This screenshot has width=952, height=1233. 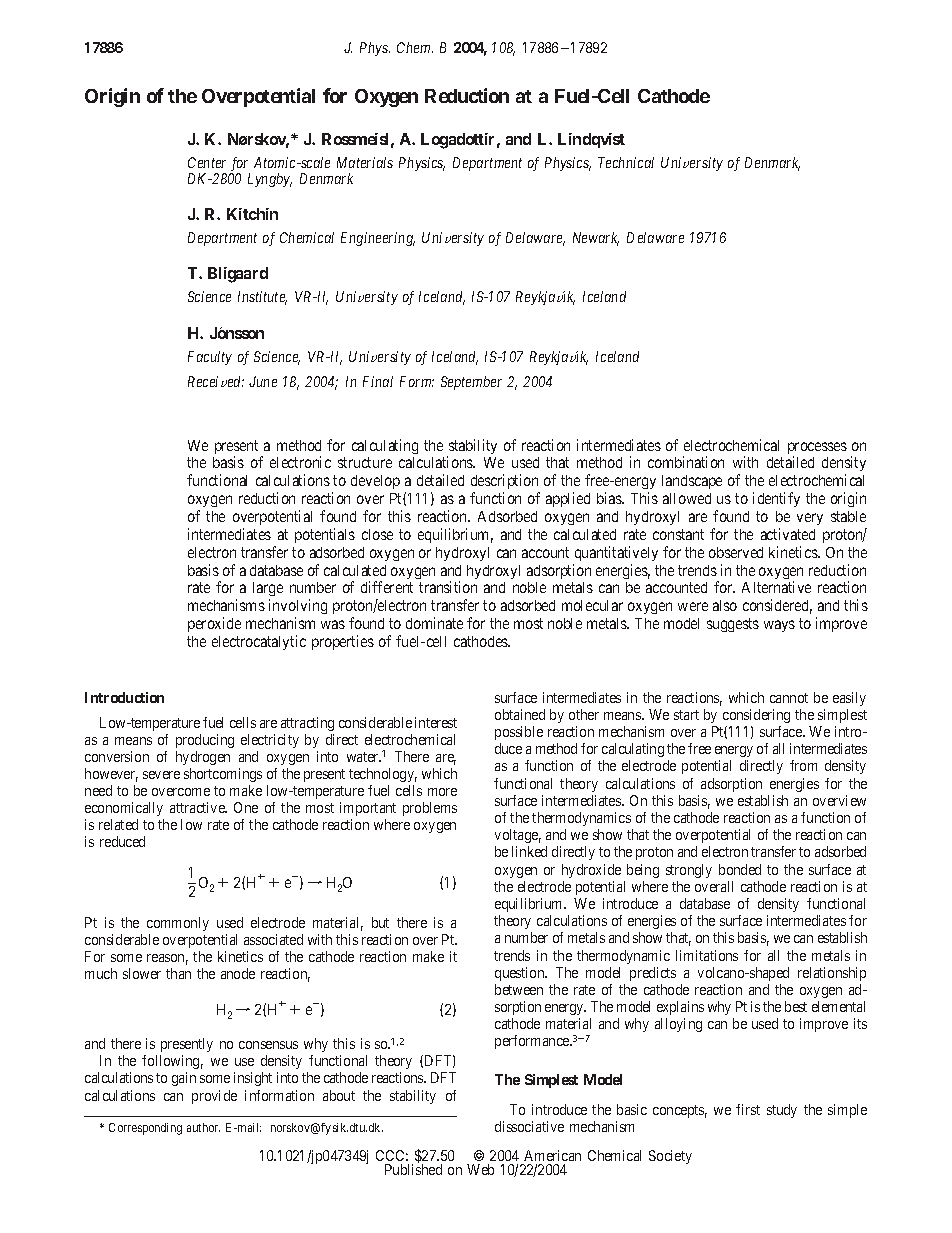 What do you see at coordinates (740, 869) in the screenshot?
I see `bonded` at bounding box center [740, 869].
